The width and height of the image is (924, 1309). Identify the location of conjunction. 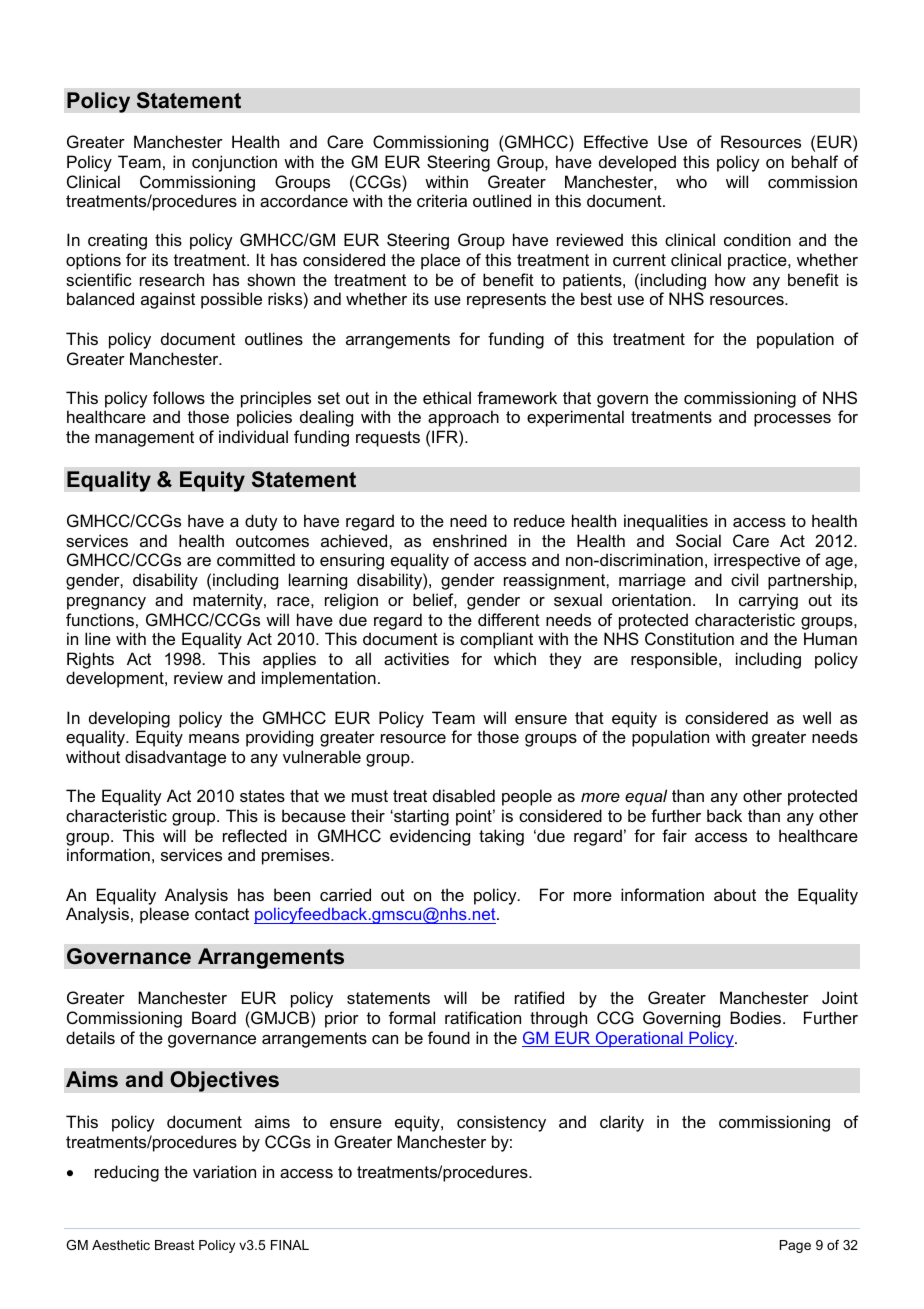
(234, 163).
